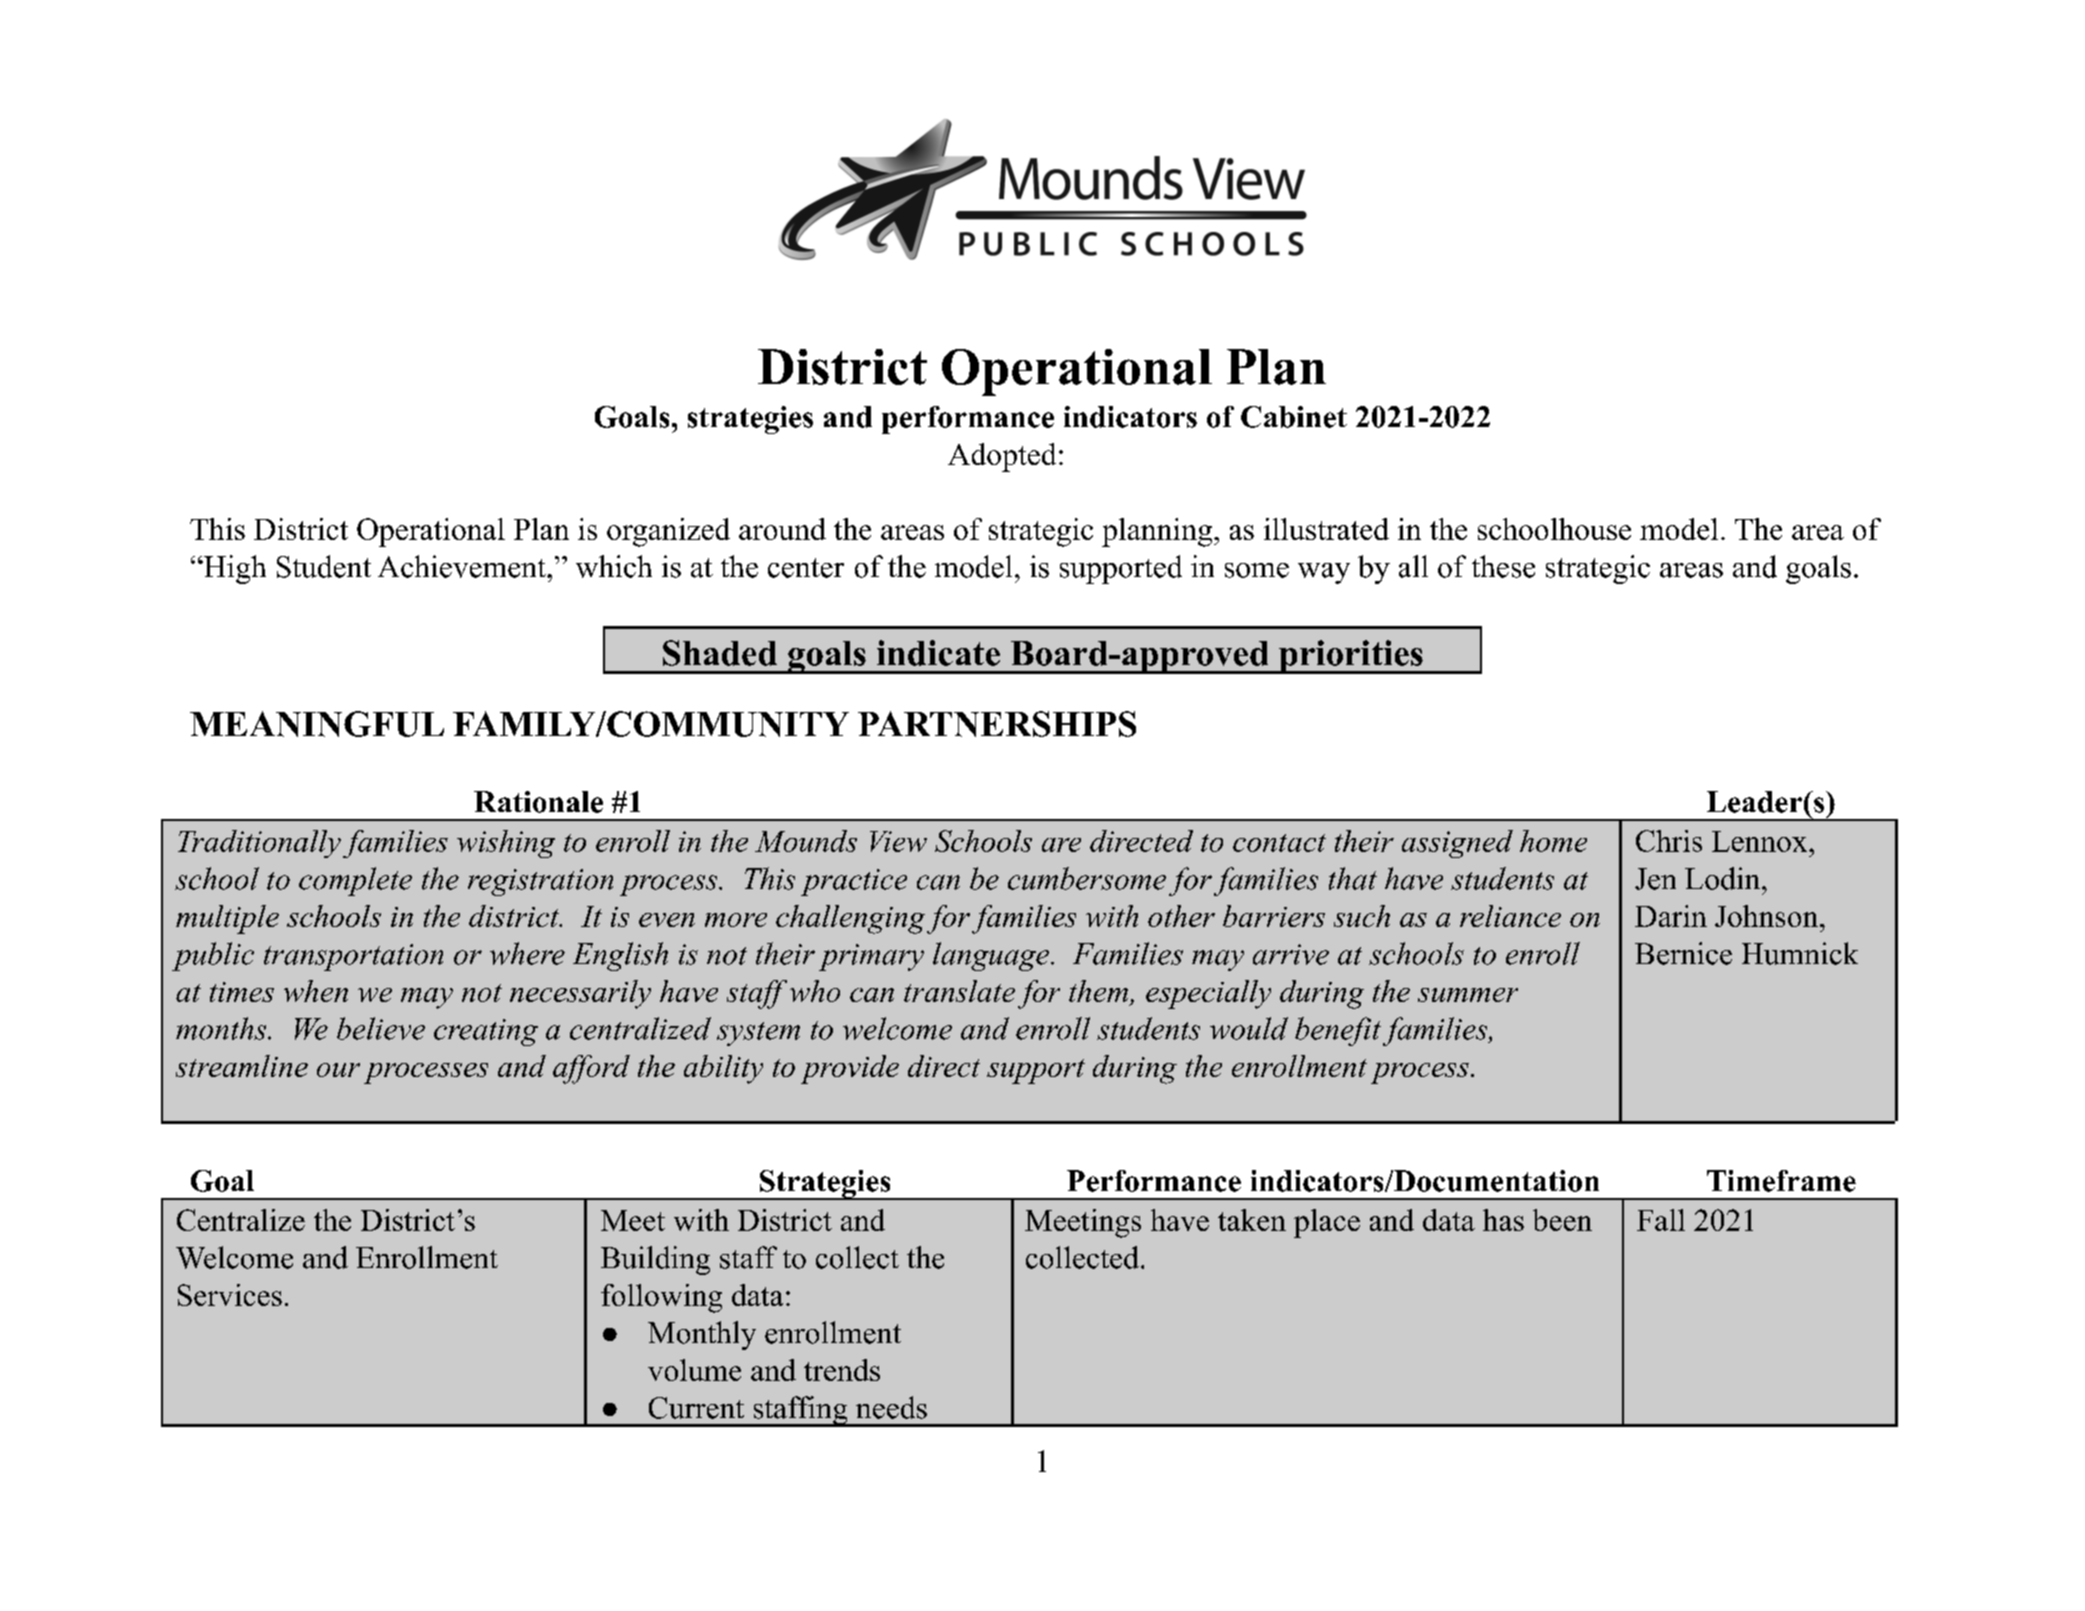 This document has width=2085, height=1611. What do you see at coordinates (1781, 1181) in the document?
I see `Timeframe` at bounding box center [1781, 1181].
